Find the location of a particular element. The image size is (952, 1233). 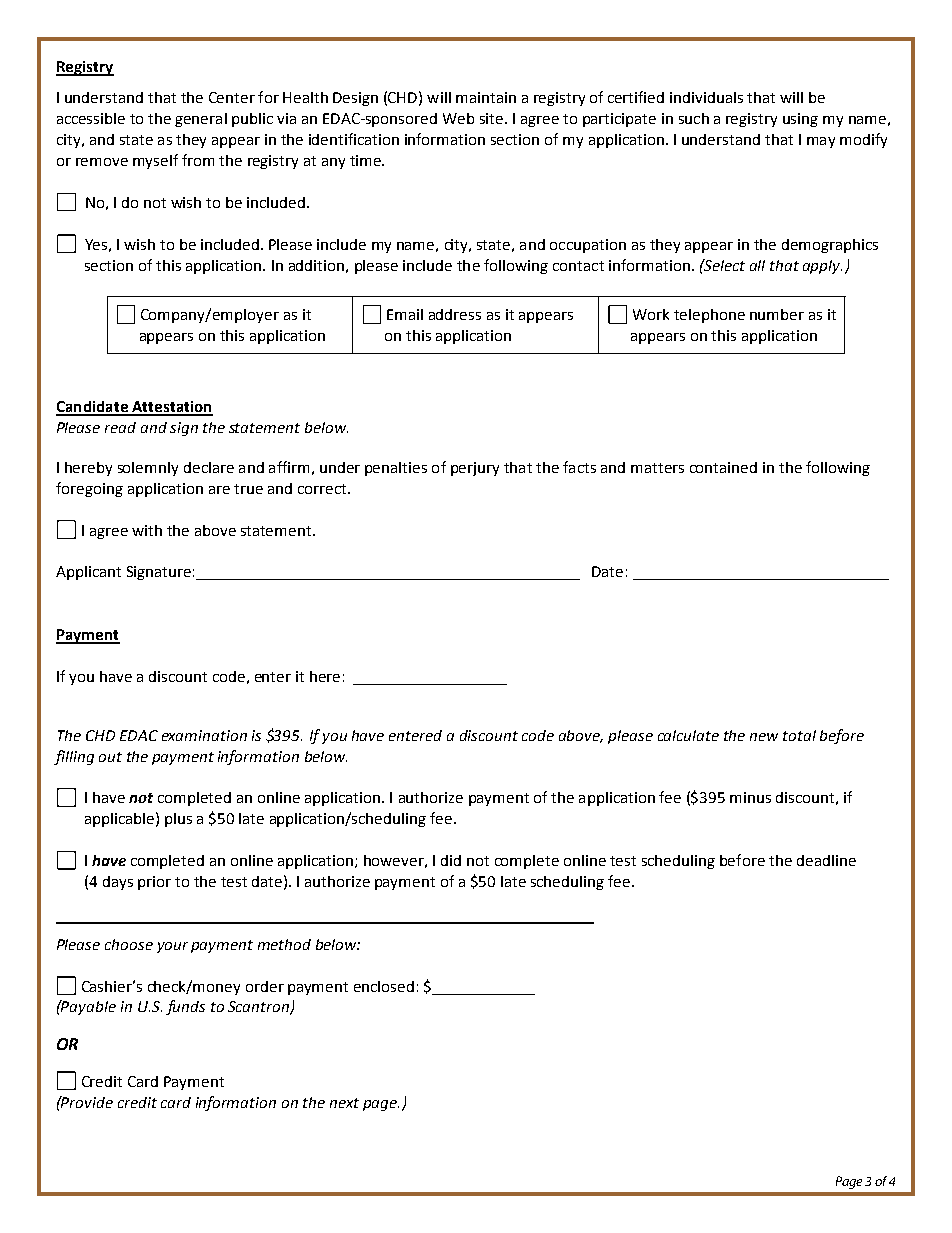

prior is located at coordinates (154, 883).
